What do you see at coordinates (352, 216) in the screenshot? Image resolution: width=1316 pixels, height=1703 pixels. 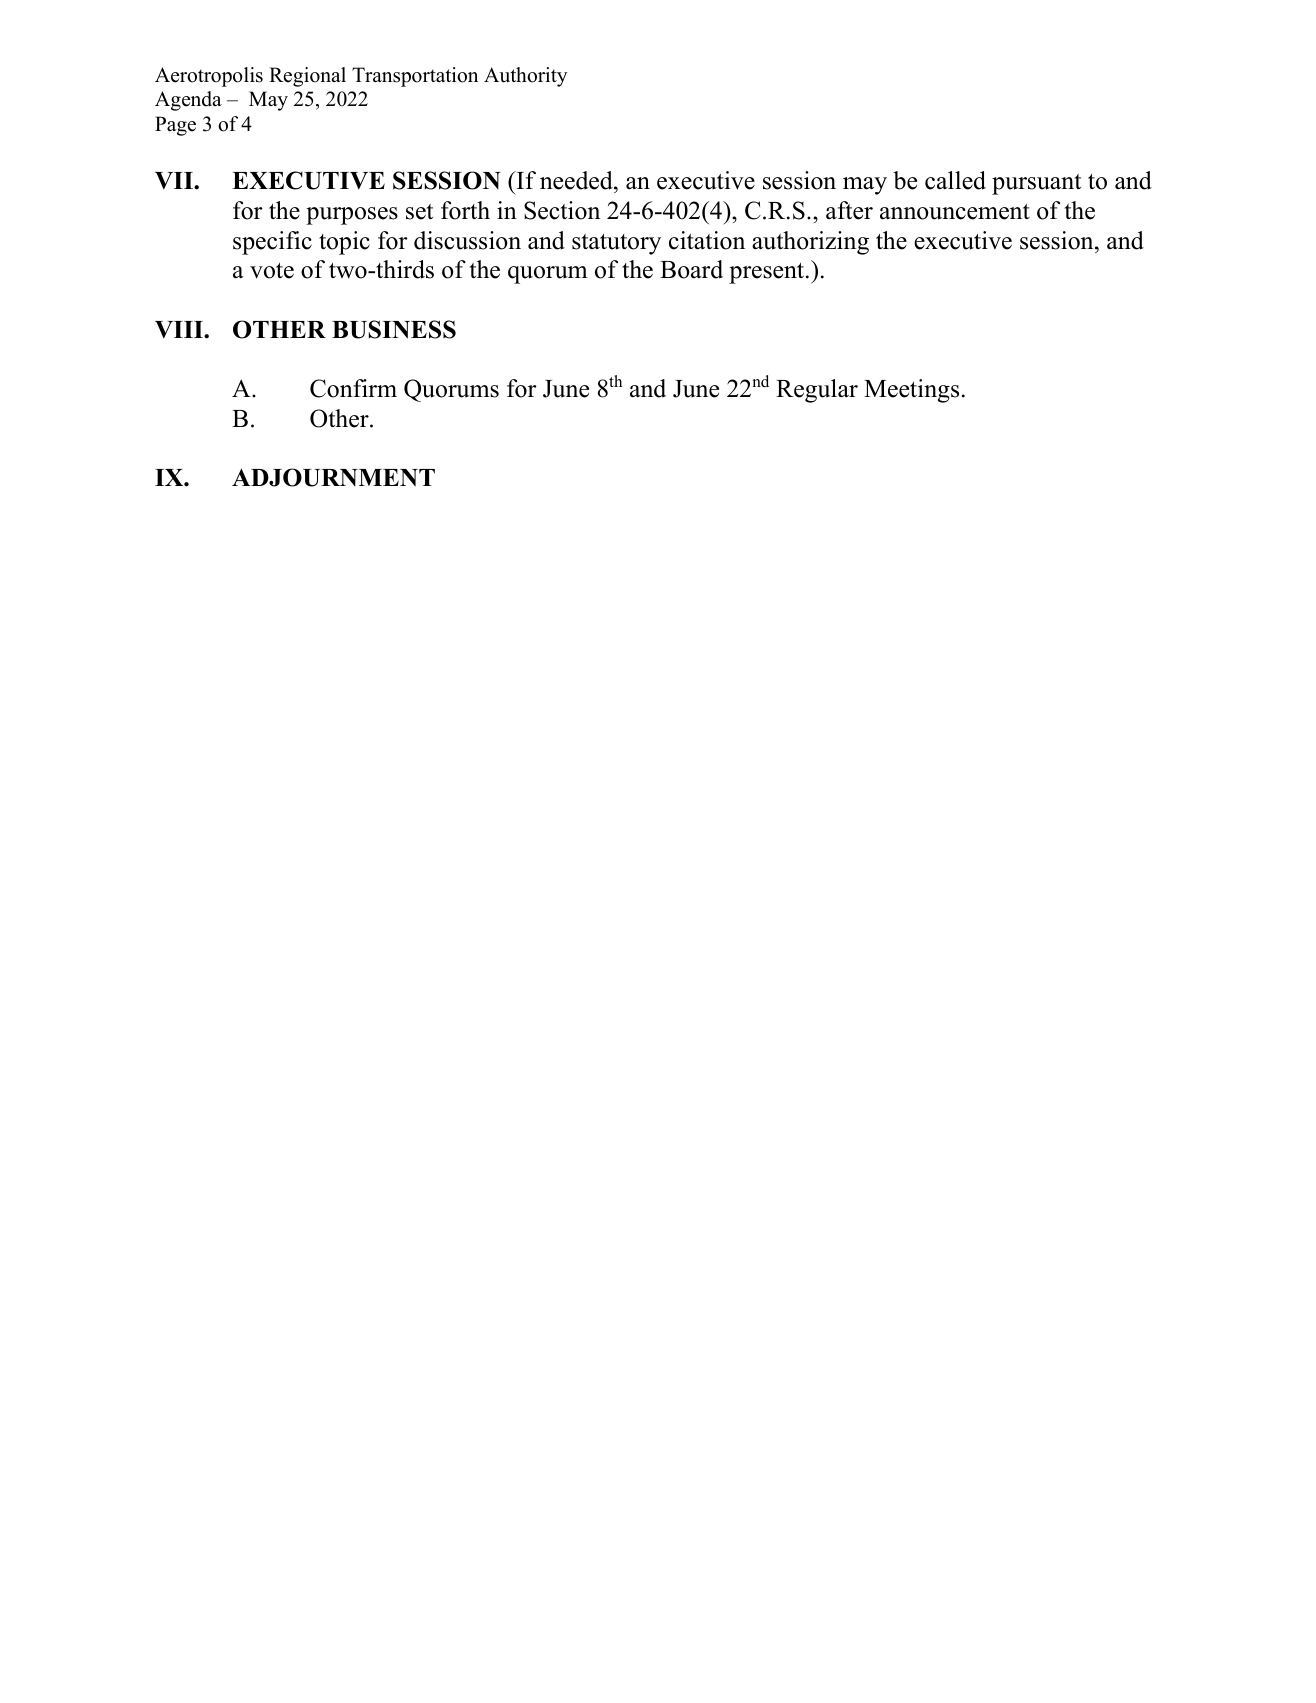 I see `purposes` at bounding box center [352, 216].
